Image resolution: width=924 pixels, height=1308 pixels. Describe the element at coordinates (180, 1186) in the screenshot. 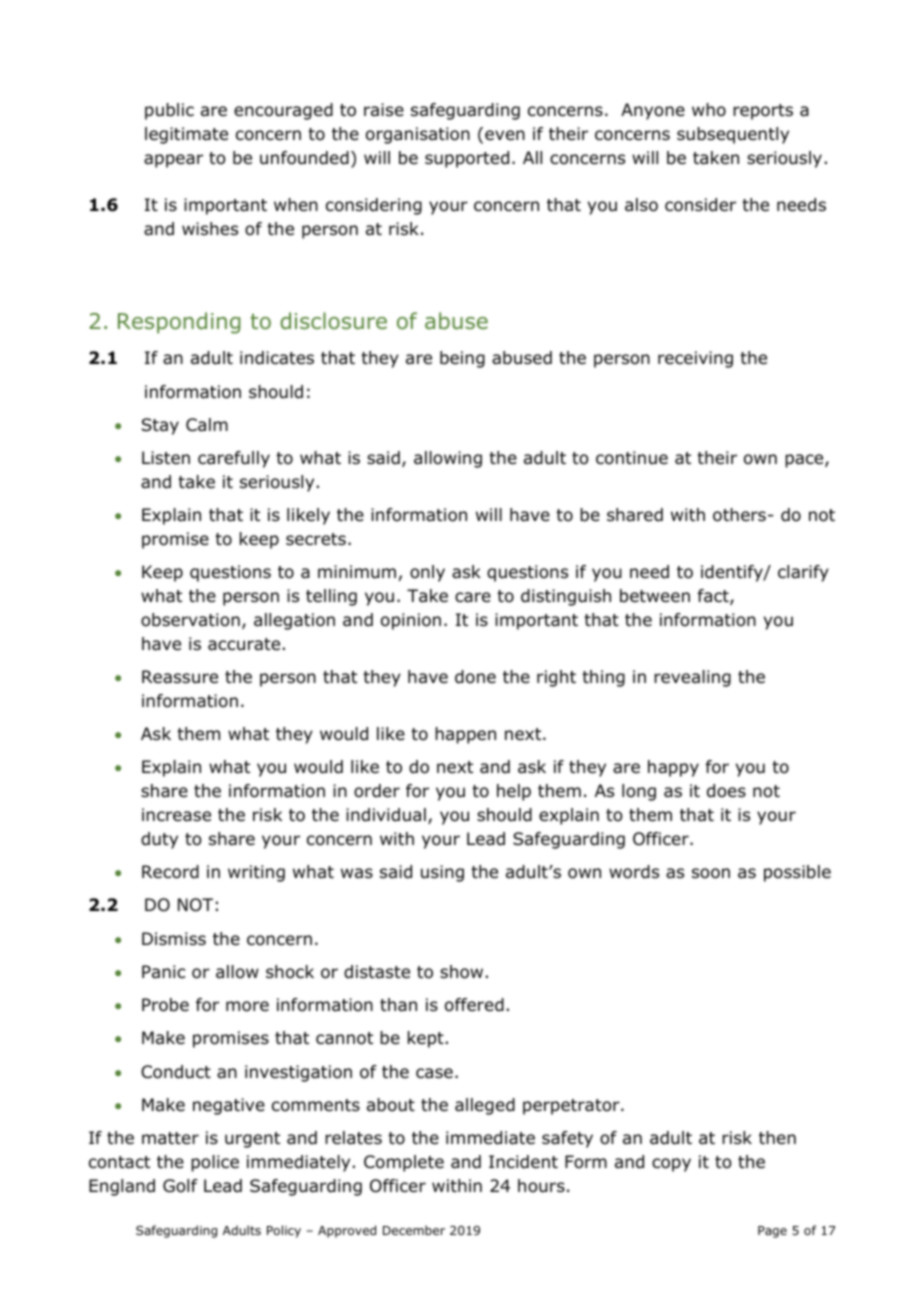

I see `Golf` at that location.
